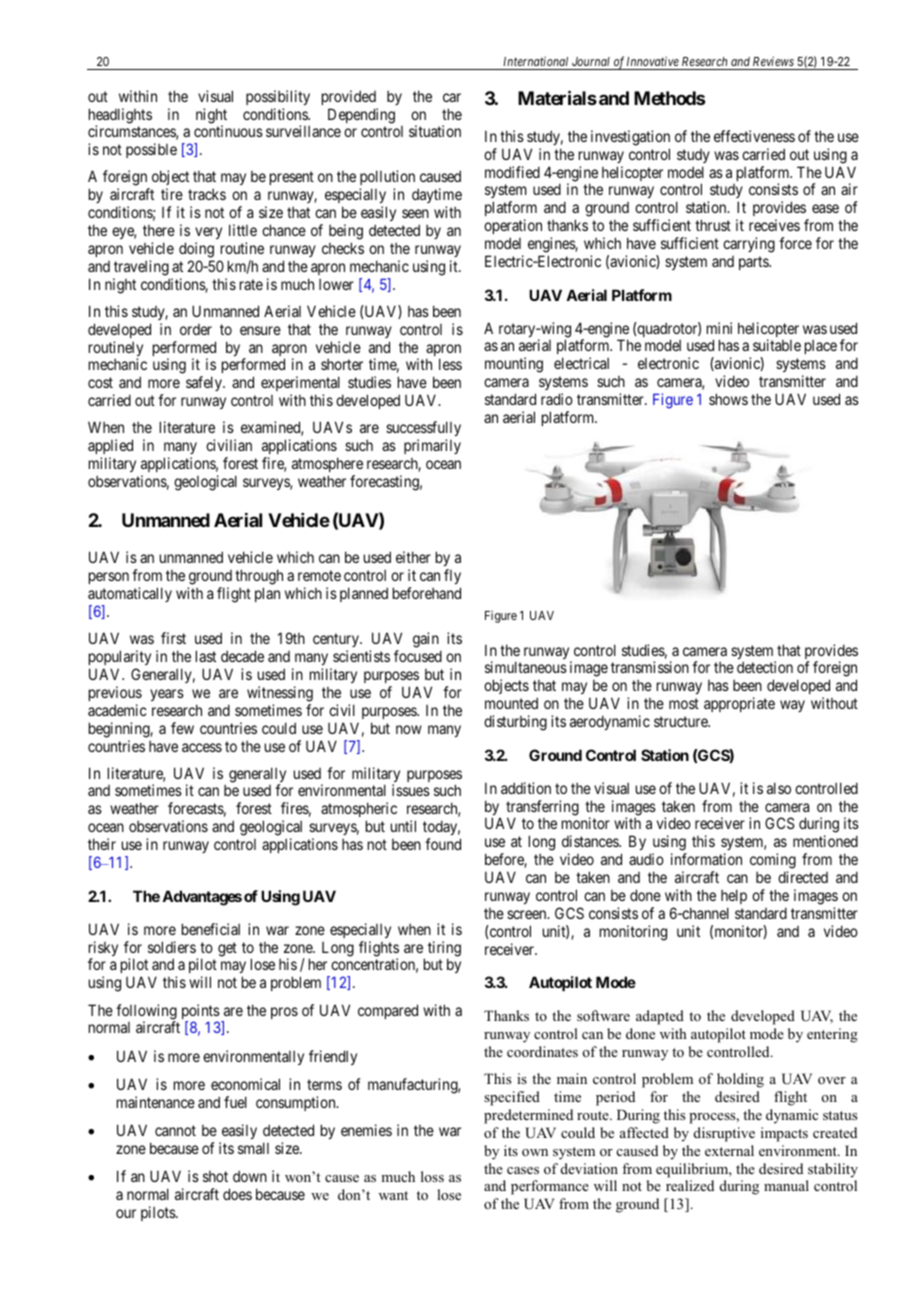  I want to click on applied, so click(110, 448).
